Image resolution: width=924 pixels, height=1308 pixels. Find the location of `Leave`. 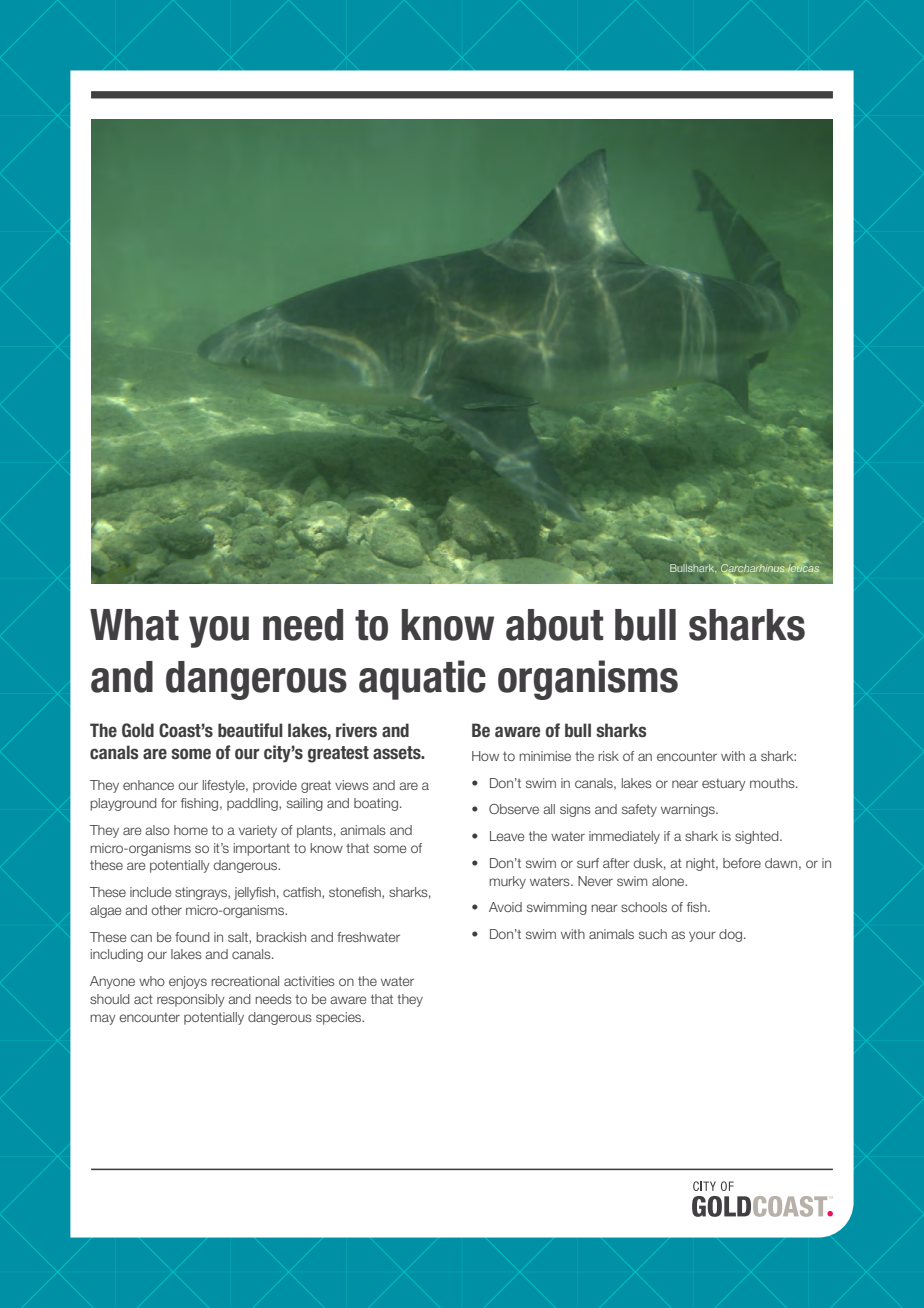

Leave is located at coordinates (507, 836).
